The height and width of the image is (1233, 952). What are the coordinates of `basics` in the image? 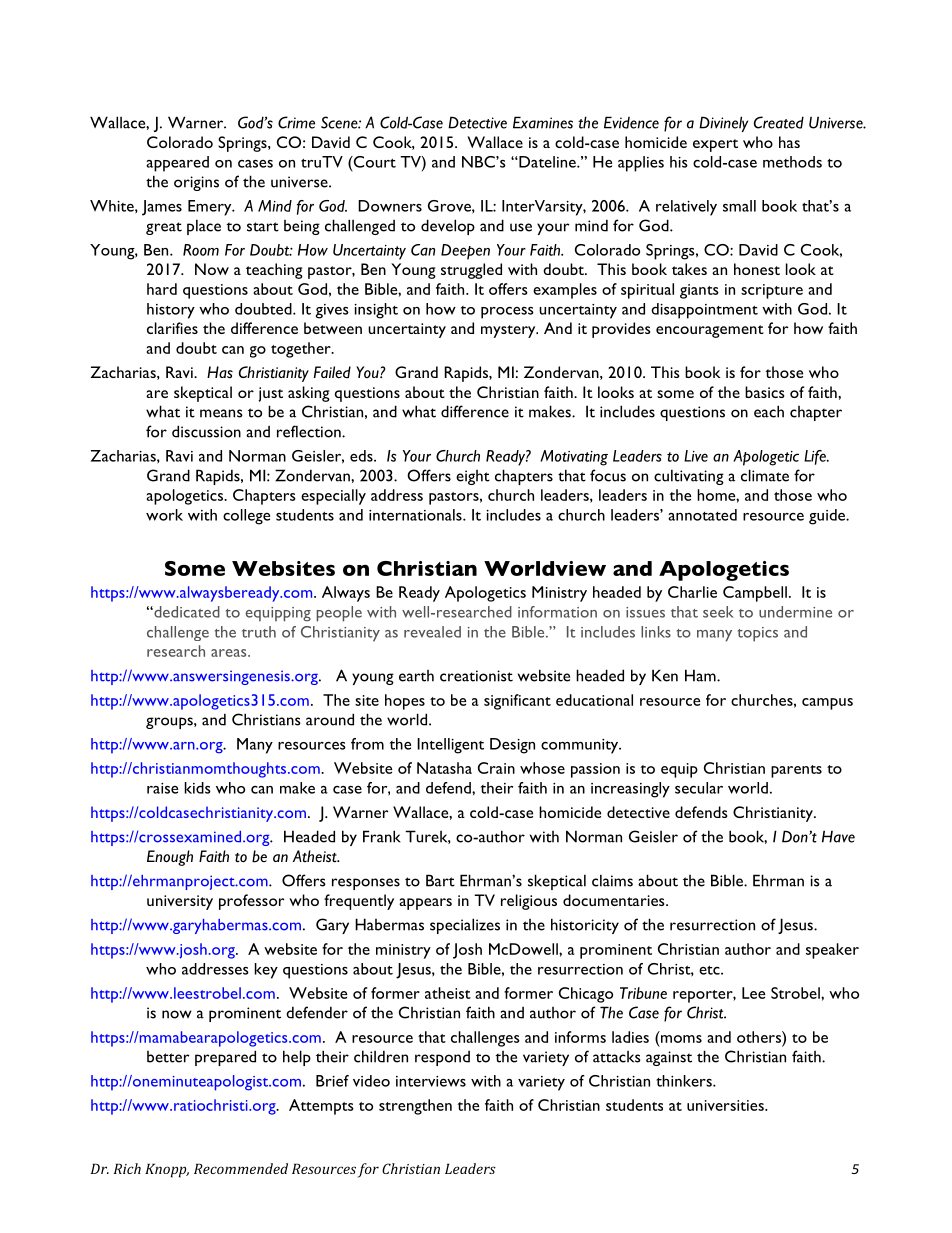 It's located at (764, 392).
